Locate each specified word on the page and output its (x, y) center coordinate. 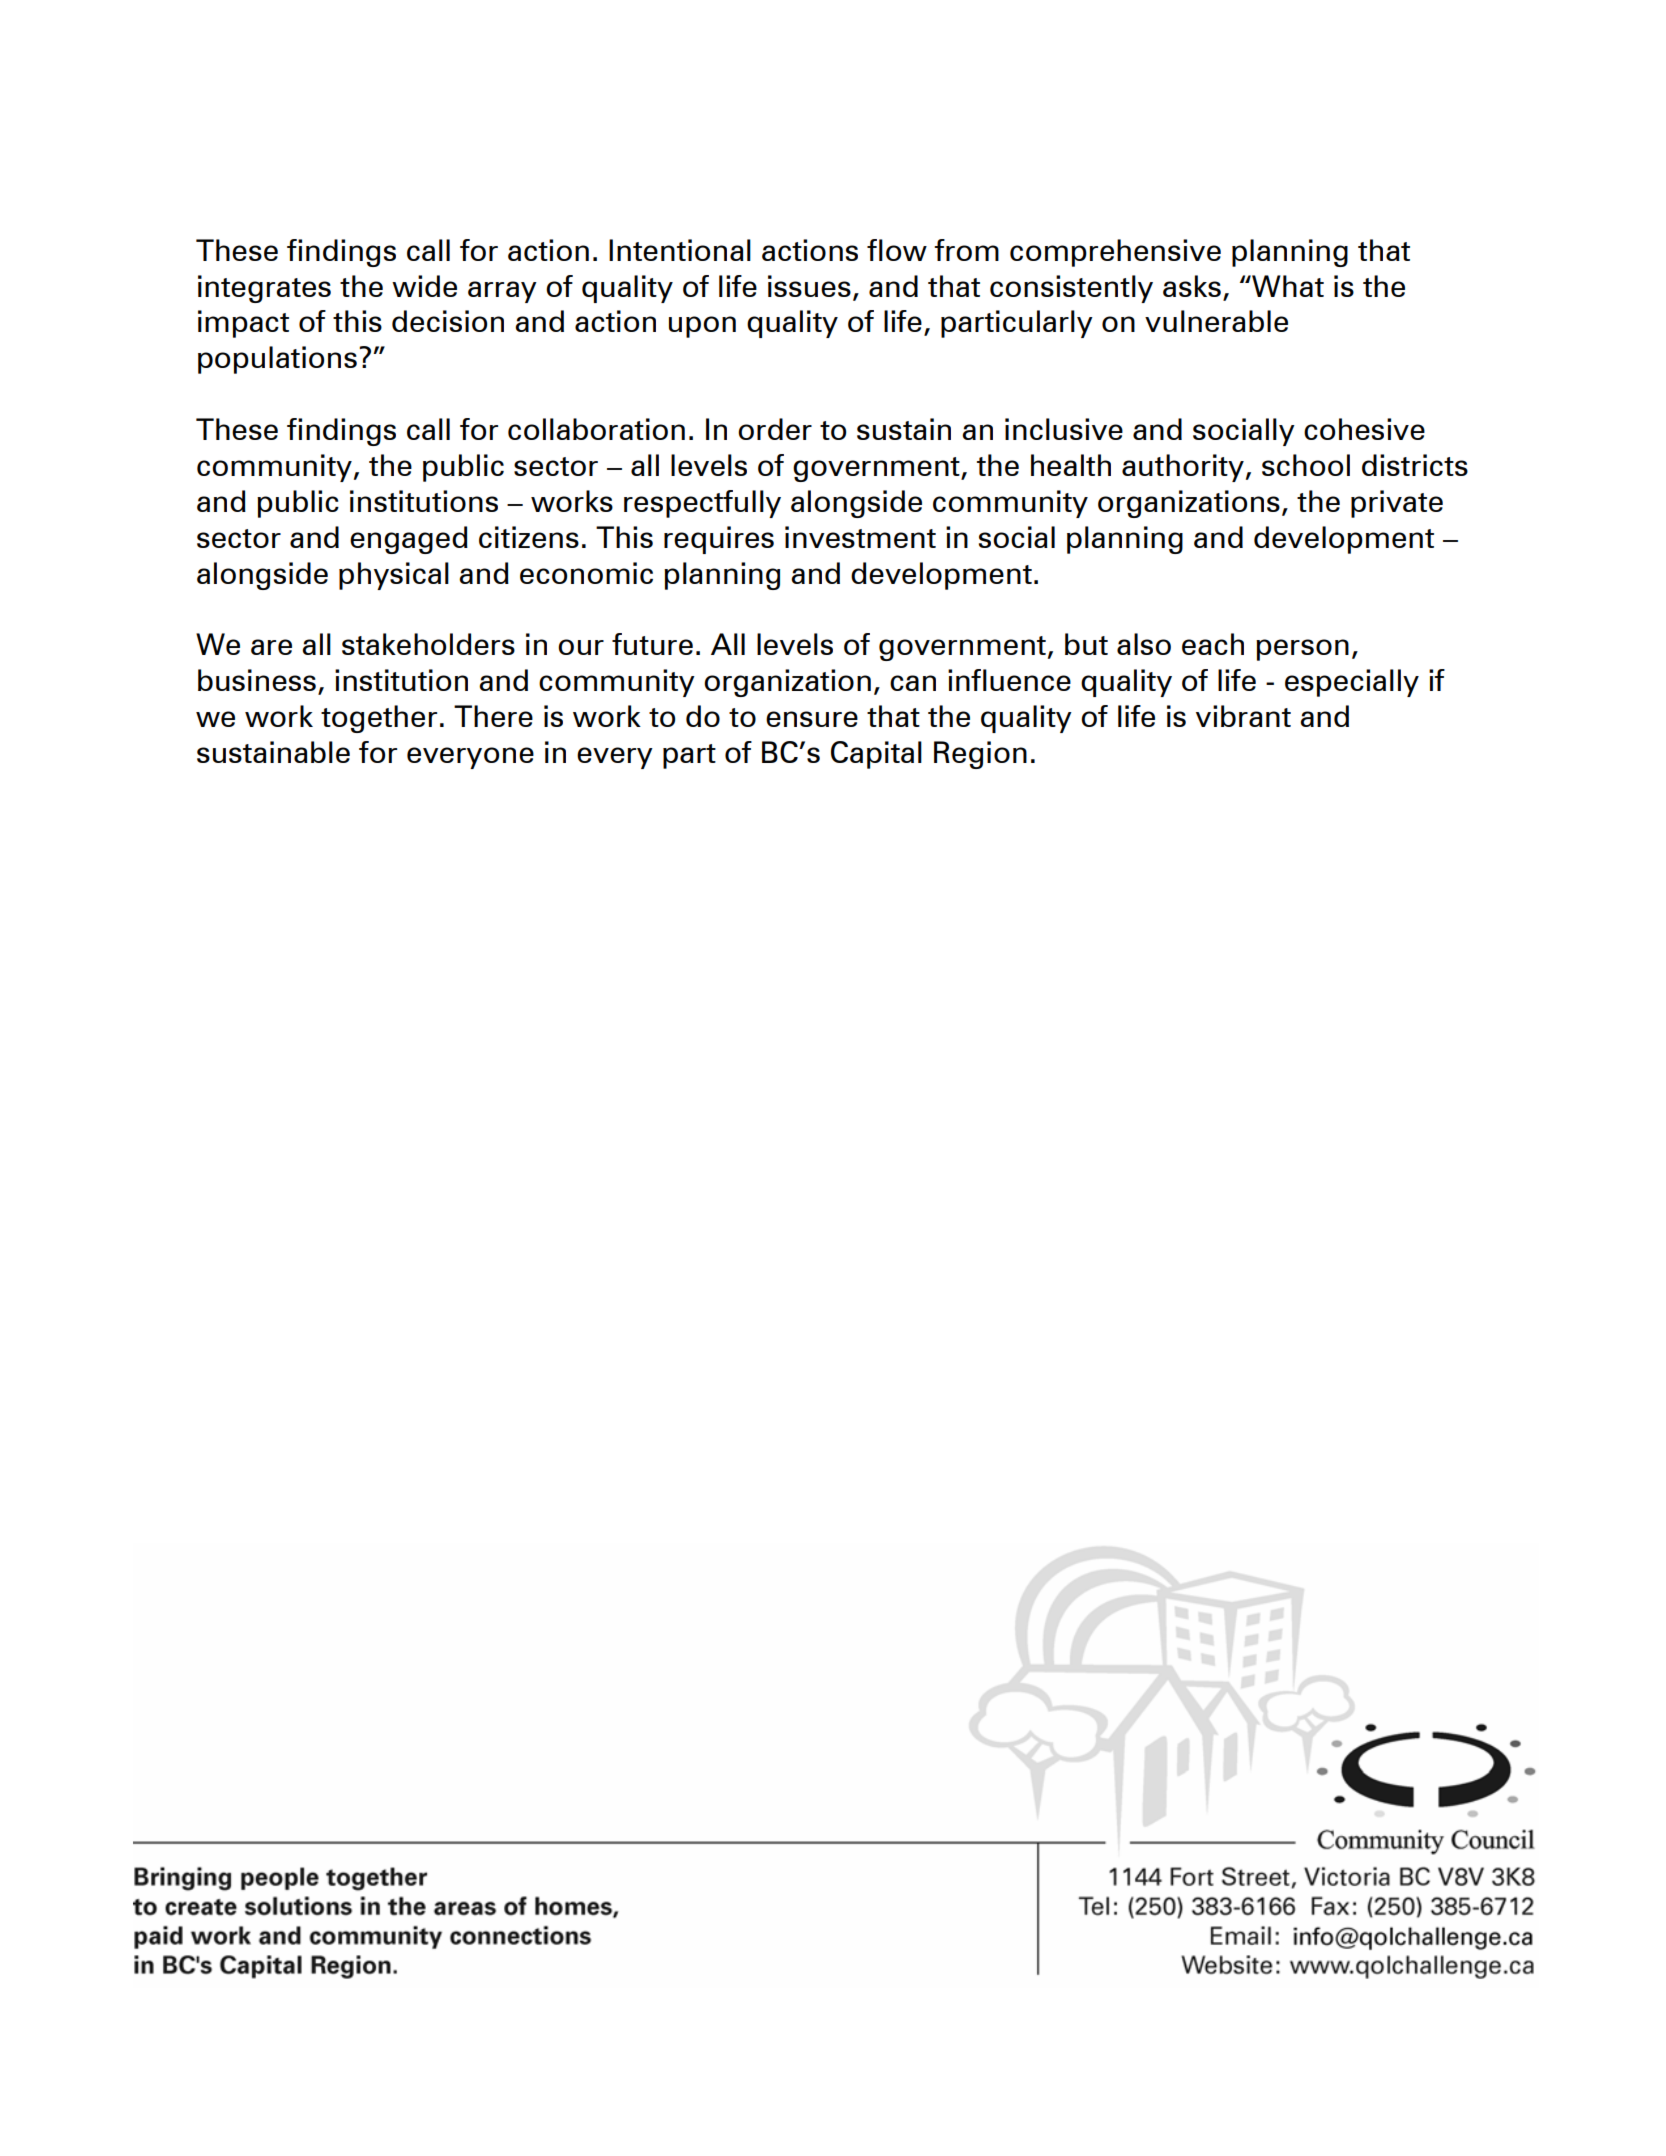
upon (702, 327)
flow (897, 250)
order (775, 429)
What (1287, 286)
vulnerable (1216, 321)
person (1302, 650)
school (1306, 465)
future (652, 644)
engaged (409, 540)
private (1397, 504)
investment (860, 537)
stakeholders (428, 644)
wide (424, 286)
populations (277, 360)
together (379, 719)
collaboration (596, 429)
